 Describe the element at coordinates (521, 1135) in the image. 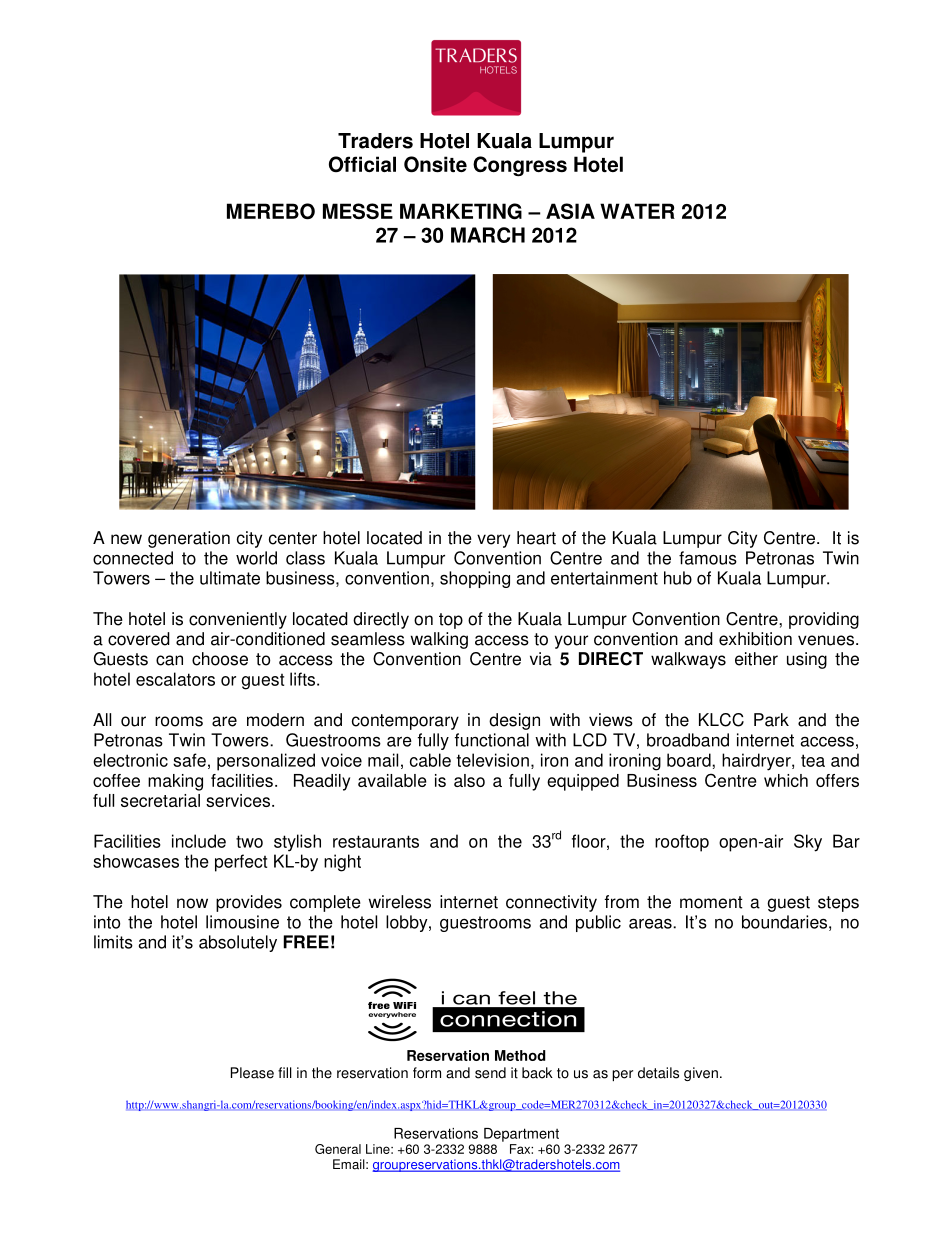

I see `Department` at that location.
